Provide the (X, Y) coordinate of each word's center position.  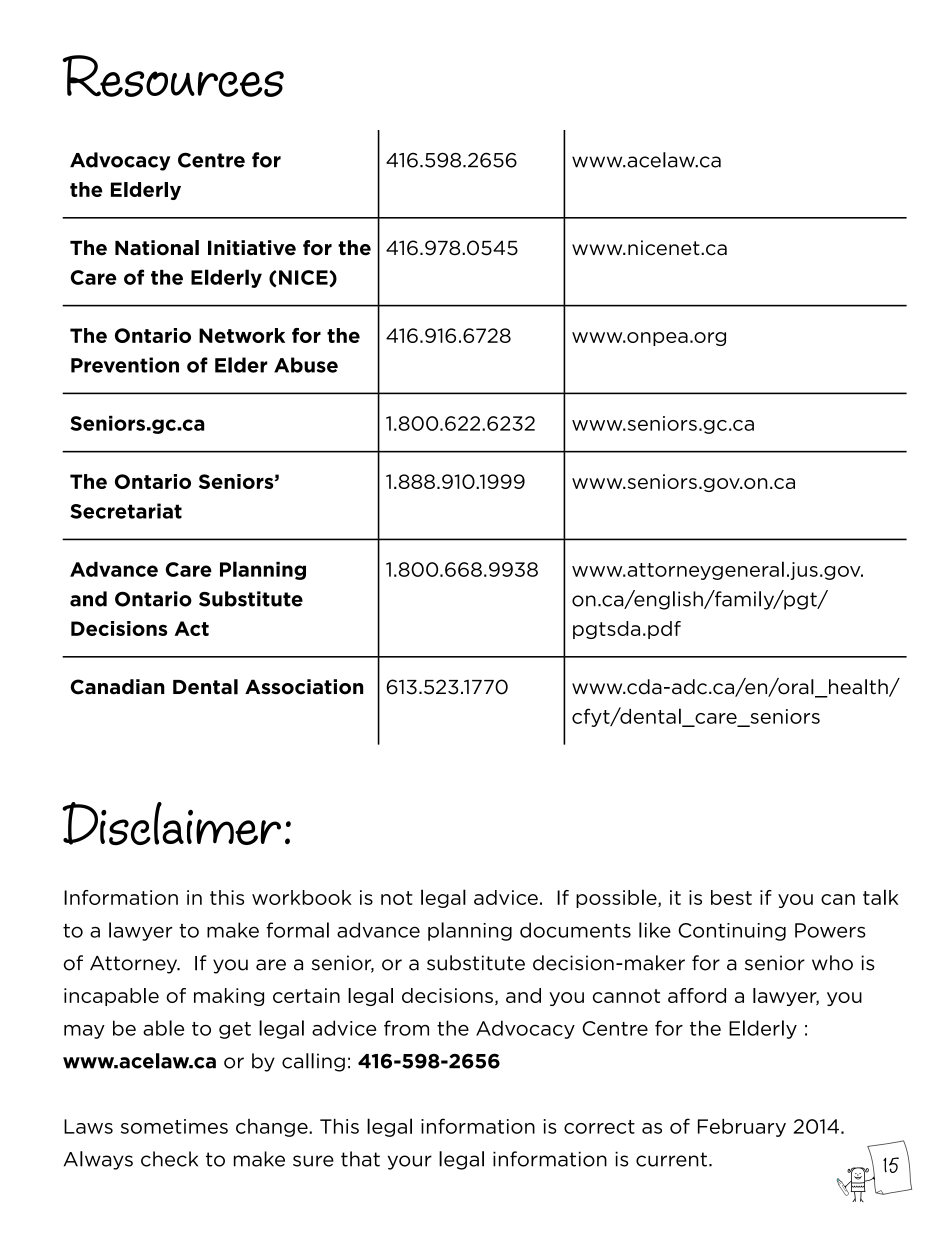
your (410, 1162)
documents (575, 930)
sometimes (174, 1126)
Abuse (306, 365)
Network (242, 335)
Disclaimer (171, 824)
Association (304, 687)
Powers (830, 930)
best (731, 897)
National (157, 248)
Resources (173, 76)
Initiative (252, 248)
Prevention (125, 365)
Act (191, 628)
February (742, 1127)
